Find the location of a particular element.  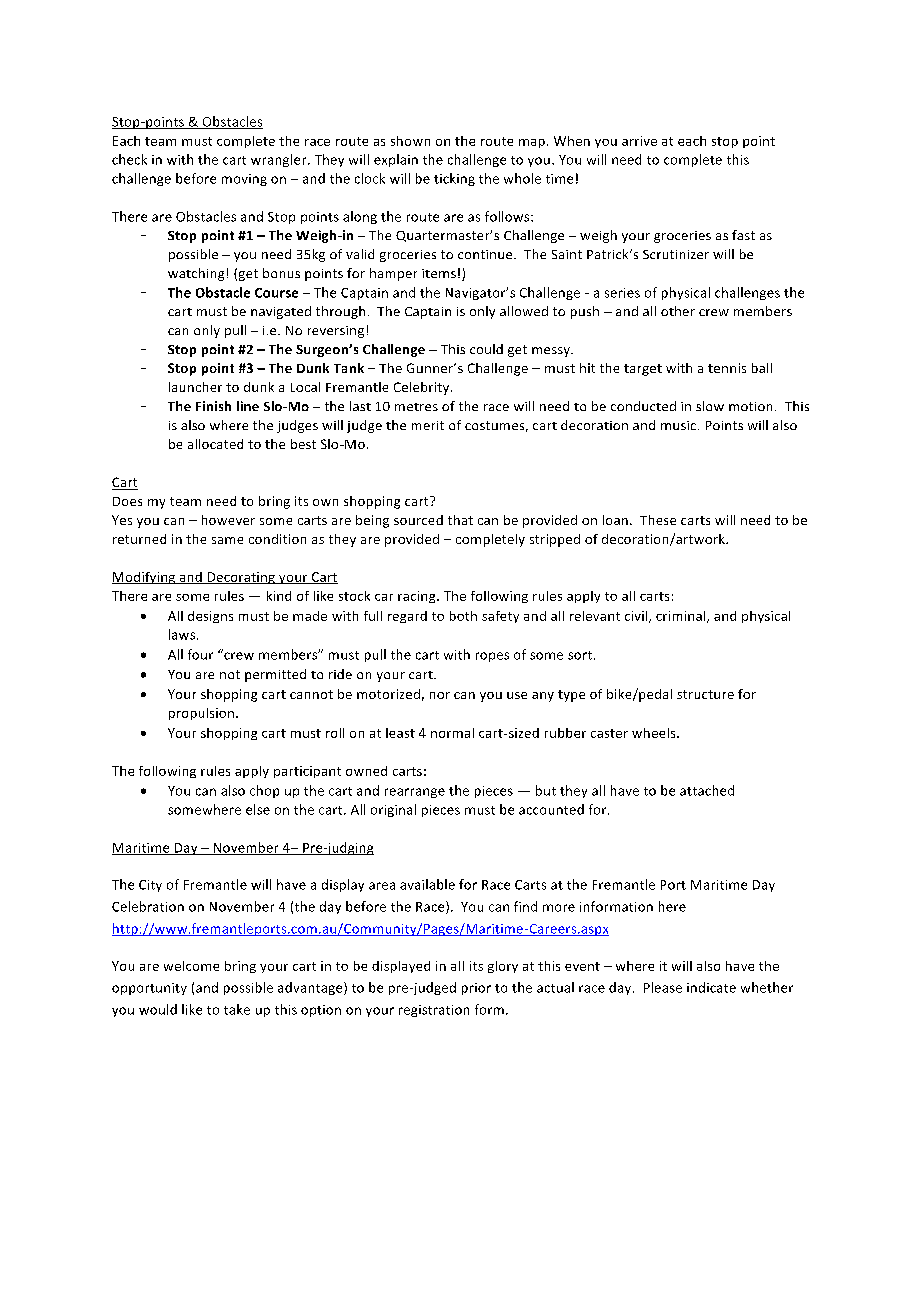

criminal is located at coordinates (682, 617).
